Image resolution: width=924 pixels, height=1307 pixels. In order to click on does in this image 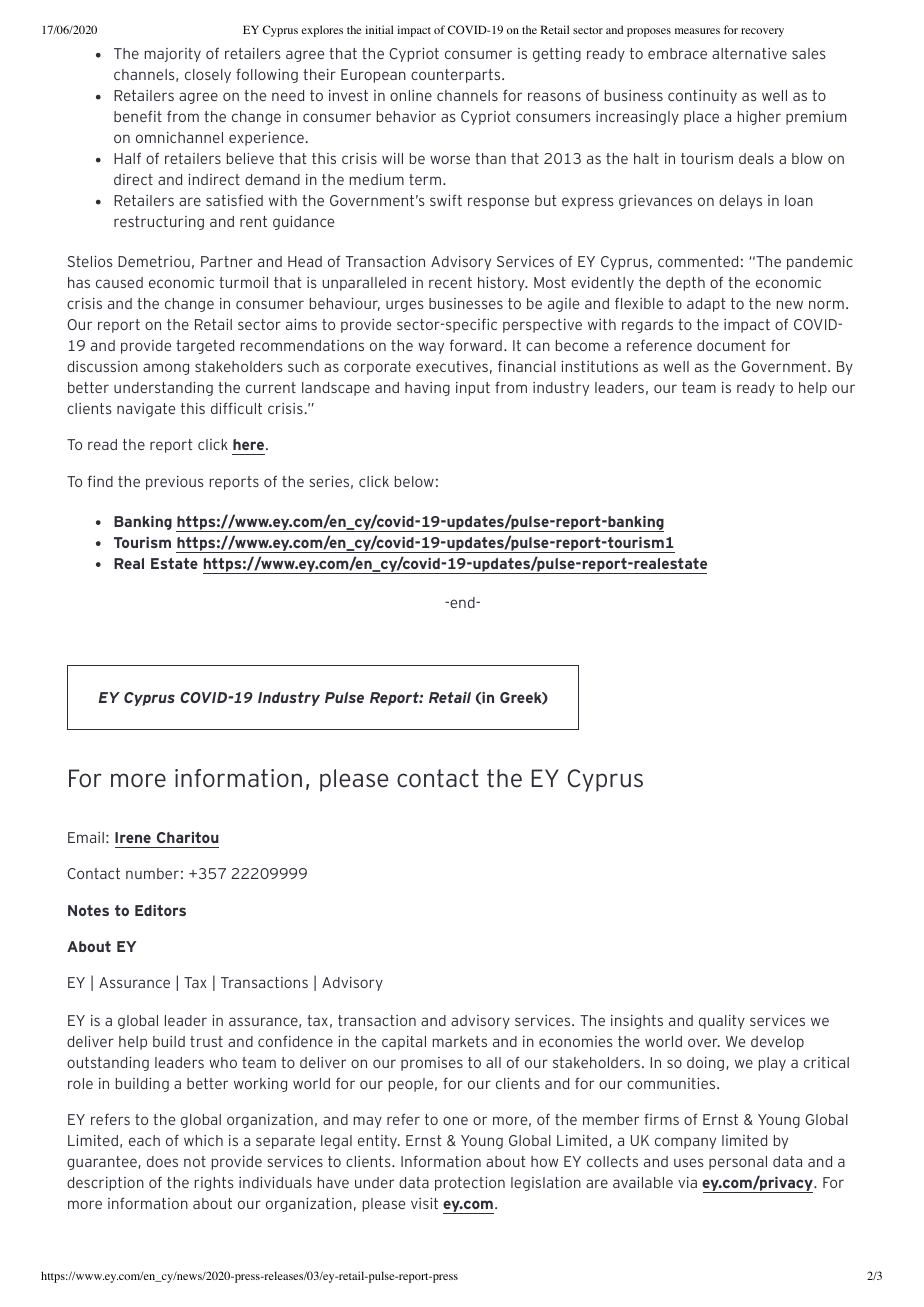, I will do `click(162, 1161)`.
